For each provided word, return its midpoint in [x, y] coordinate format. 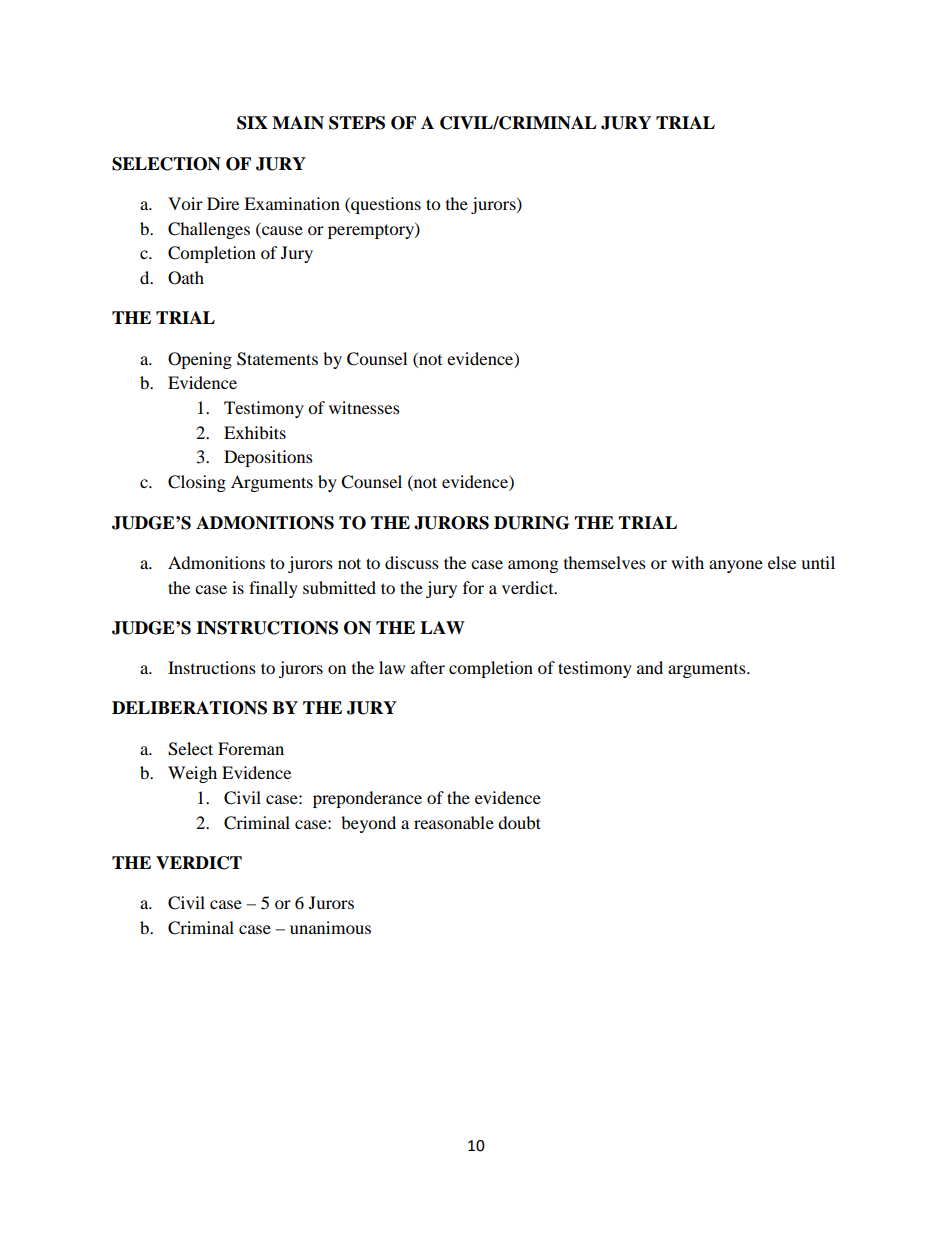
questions [385, 205]
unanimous [330, 927]
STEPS [357, 123]
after [428, 667]
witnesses [364, 407]
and [650, 667]
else [782, 562]
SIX [252, 123]
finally [273, 589]
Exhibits [255, 432]
